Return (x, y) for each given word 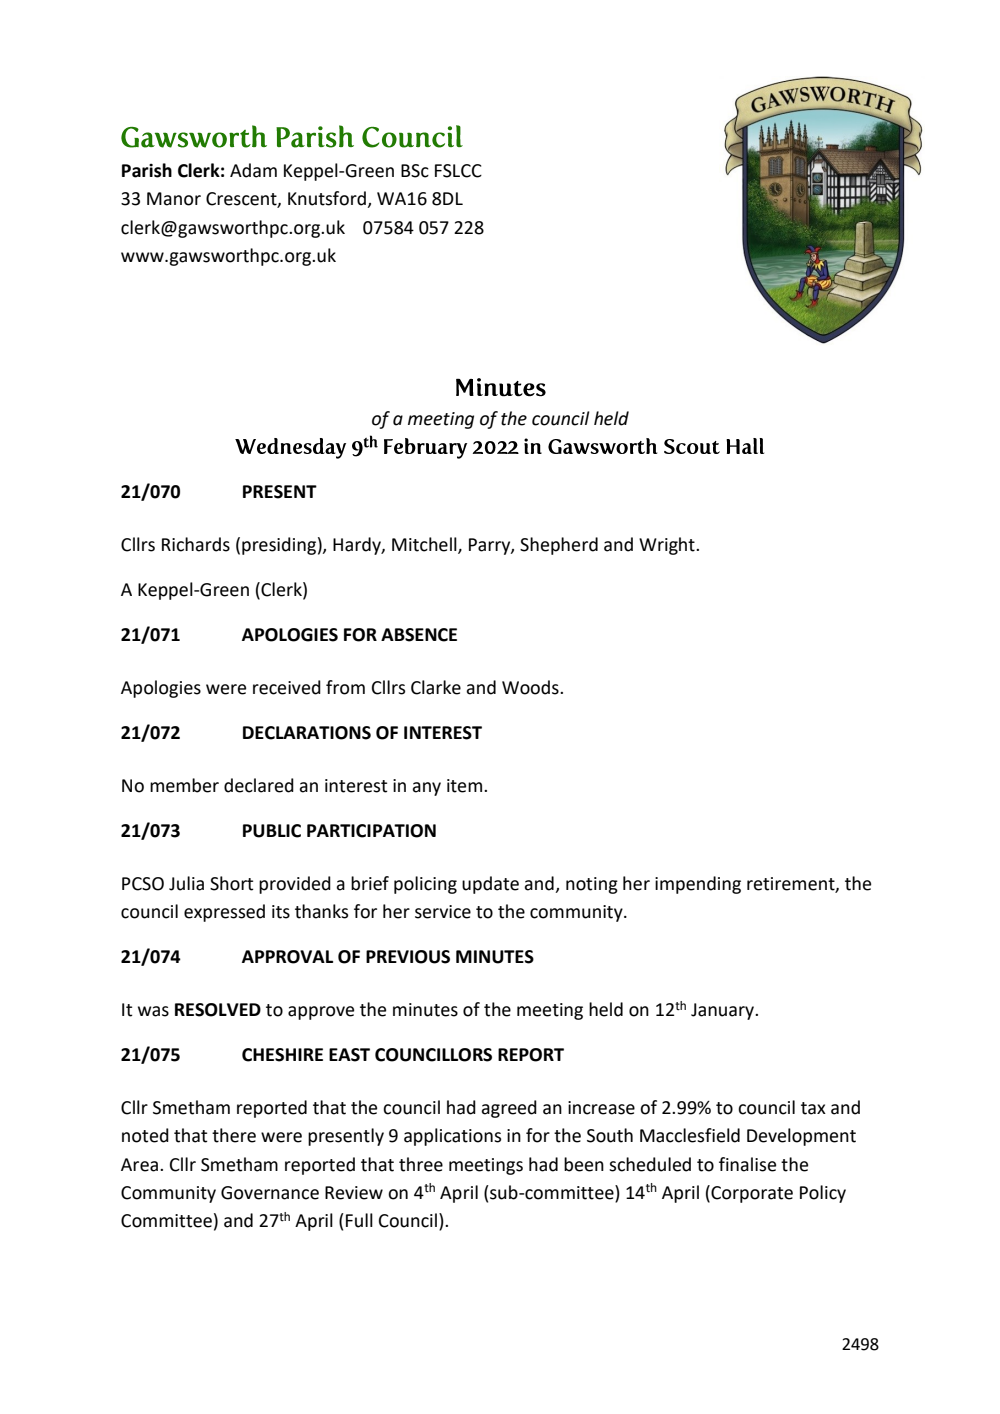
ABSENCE (419, 635)
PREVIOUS (408, 957)
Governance (270, 1193)
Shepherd (559, 546)
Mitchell (425, 545)
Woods (531, 687)
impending (698, 885)
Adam (253, 170)
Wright (668, 546)
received (287, 687)
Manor (174, 199)
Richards (196, 544)
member (184, 785)
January (724, 1011)
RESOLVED (218, 1010)
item (464, 786)
